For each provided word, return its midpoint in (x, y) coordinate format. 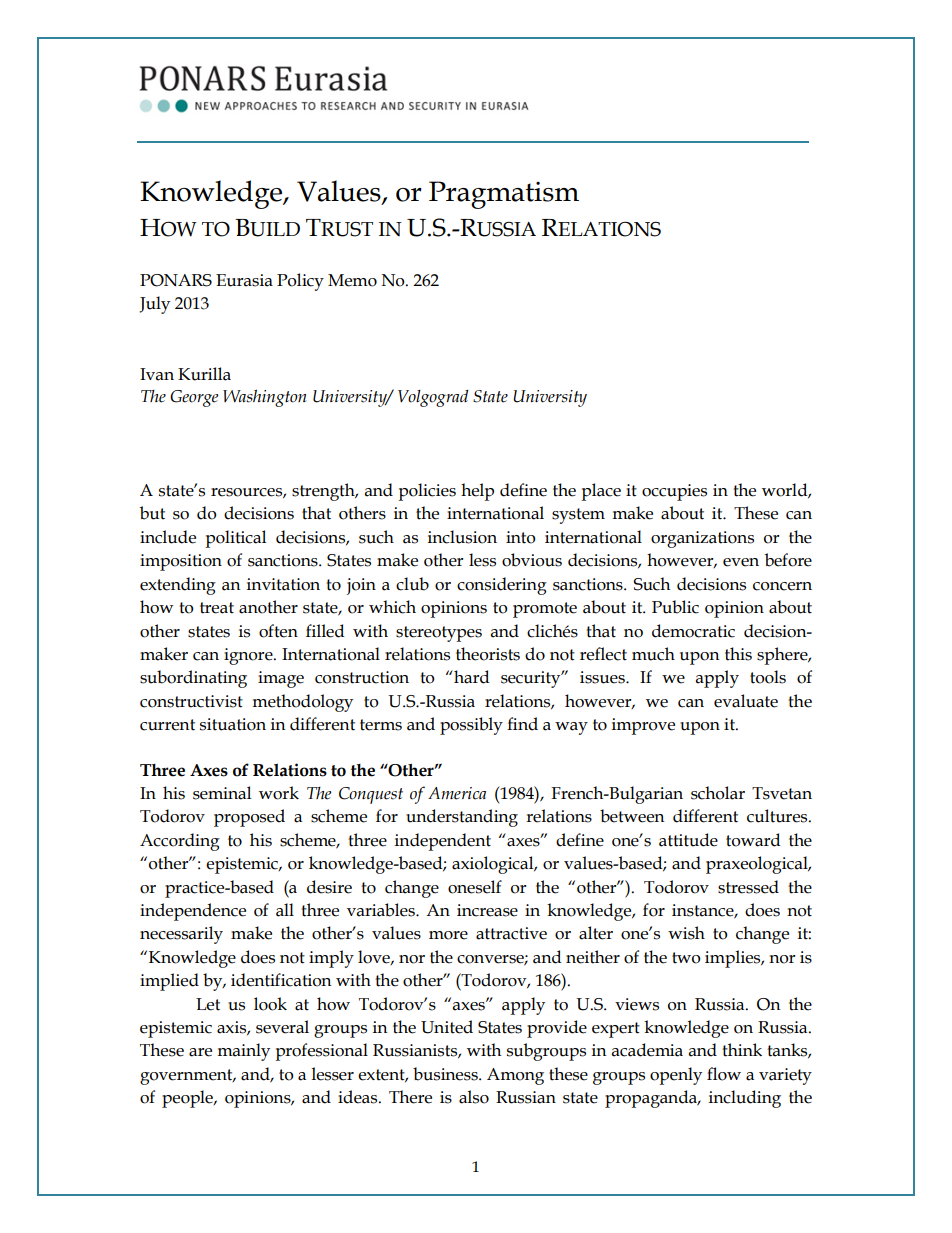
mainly (243, 1052)
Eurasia (244, 280)
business (446, 1074)
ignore (249, 656)
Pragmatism (504, 195)
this (738, 654)
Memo (352, 280)
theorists (488, 654)
